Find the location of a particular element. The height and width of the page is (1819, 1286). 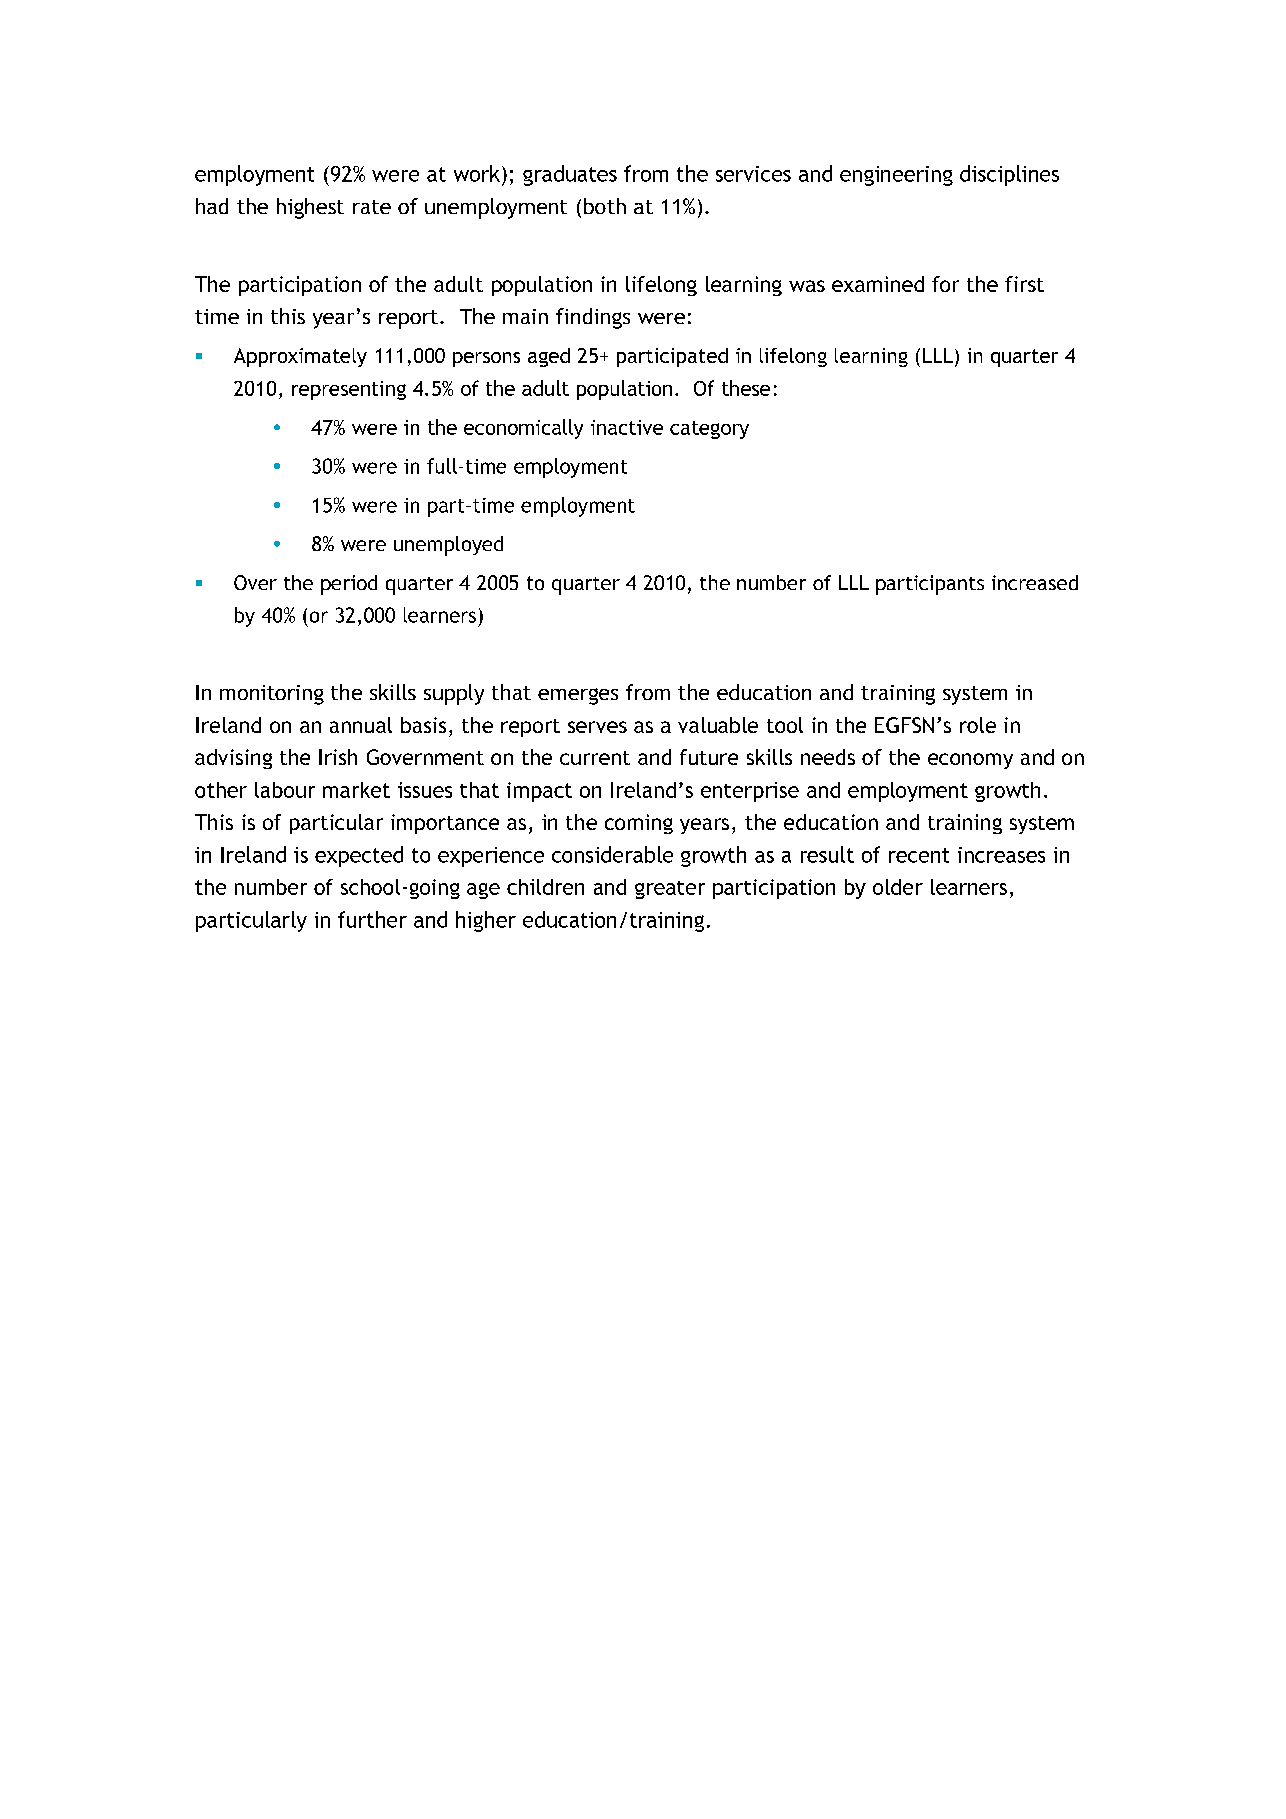

period is located at coordinates (349, 585).
